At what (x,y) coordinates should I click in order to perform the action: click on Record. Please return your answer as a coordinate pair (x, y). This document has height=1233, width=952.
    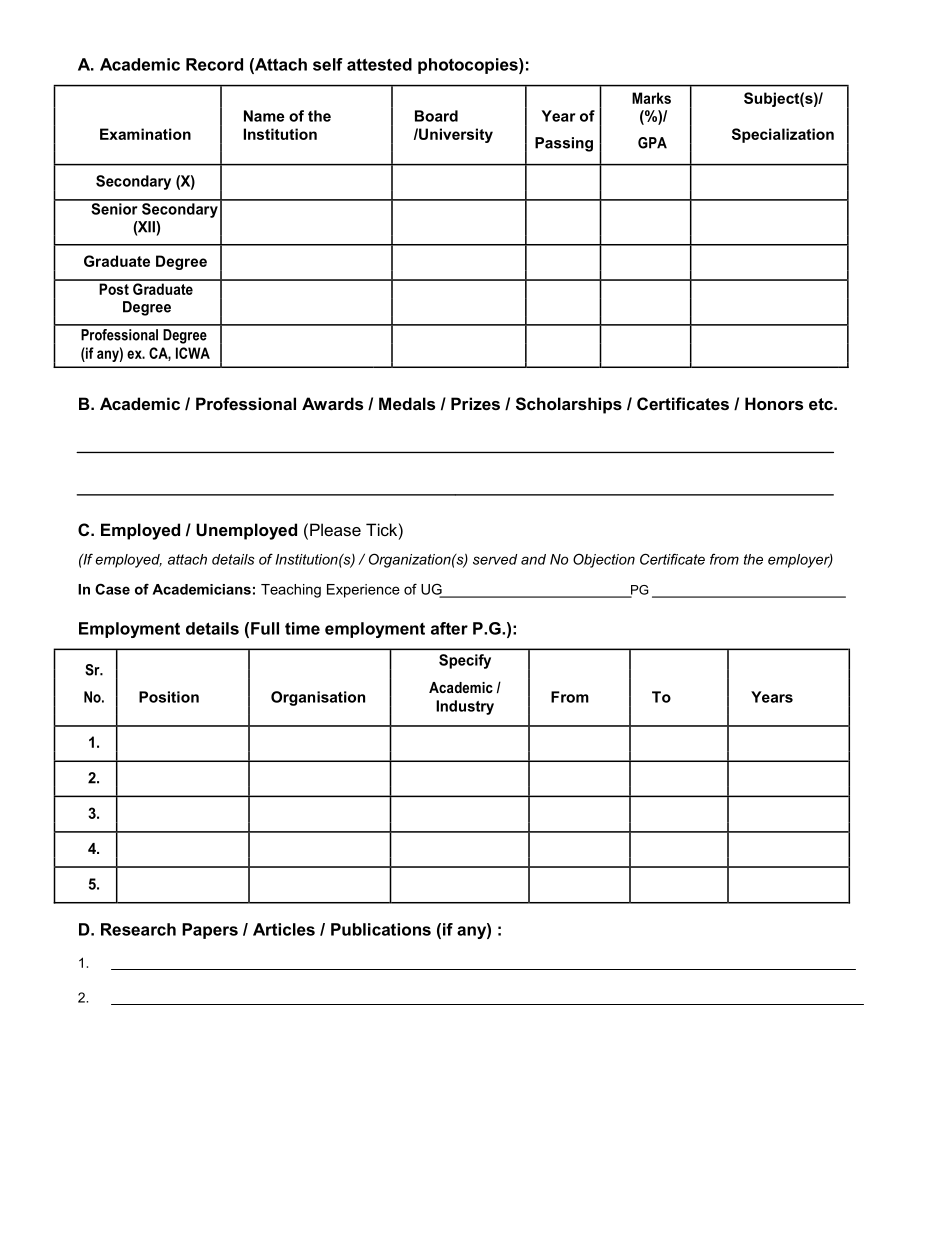
    Looking at the image, I should click on (214, 64).
